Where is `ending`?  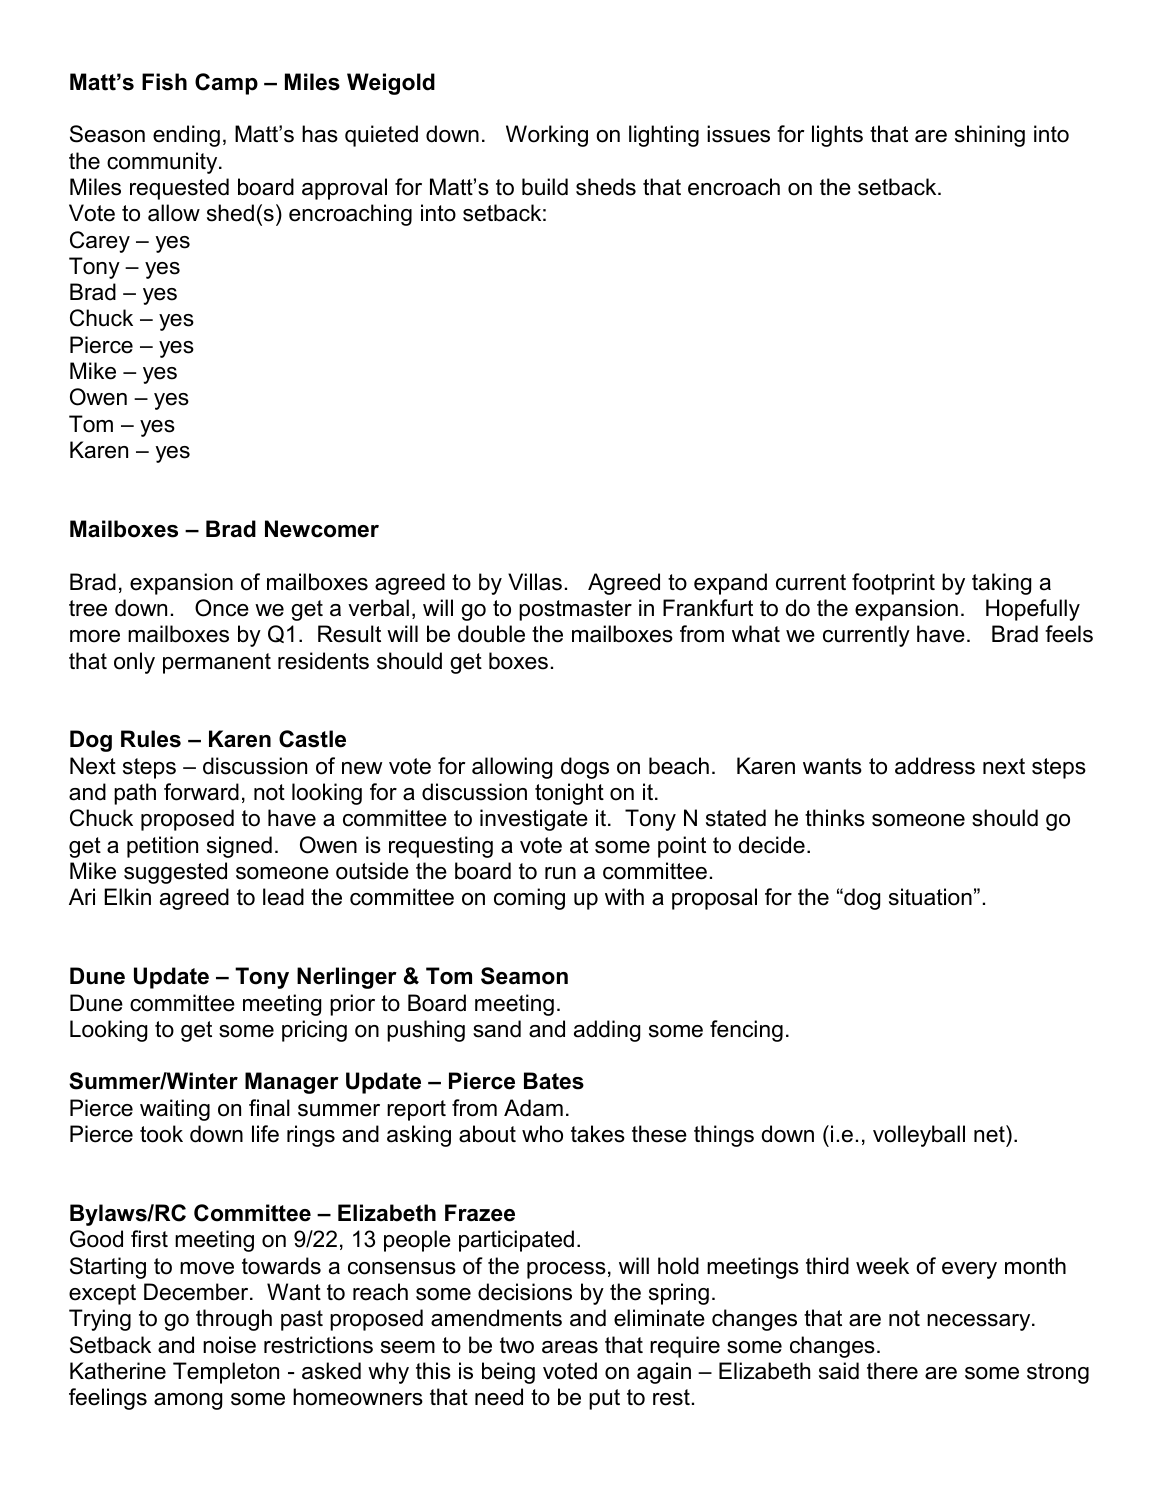 ending is located at coordinates (186, 136).
